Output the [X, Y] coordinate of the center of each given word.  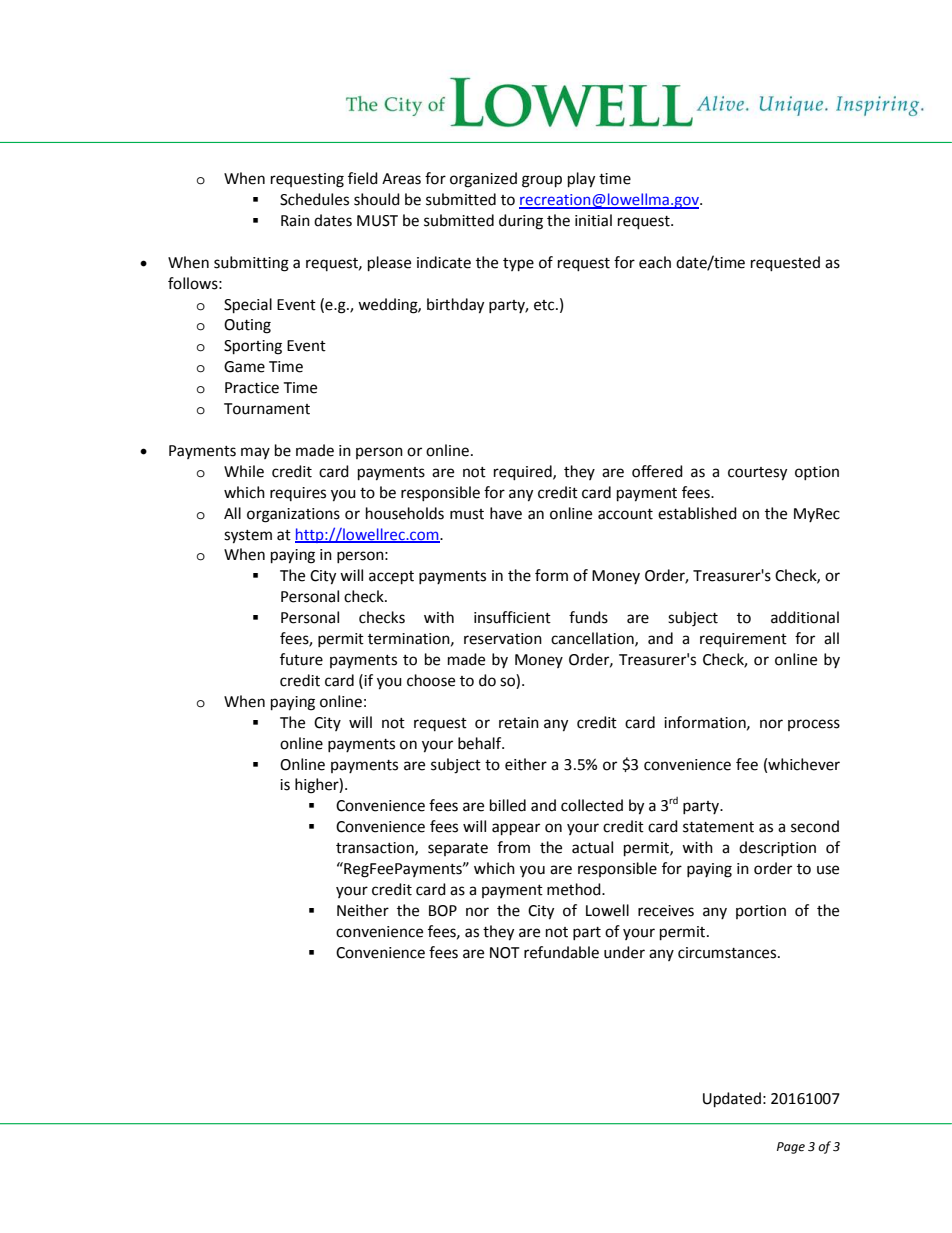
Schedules [314, 199]
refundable [561, 952]
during [521, 222]
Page [791, 1148]
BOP [443, 911]
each [655, 262]
